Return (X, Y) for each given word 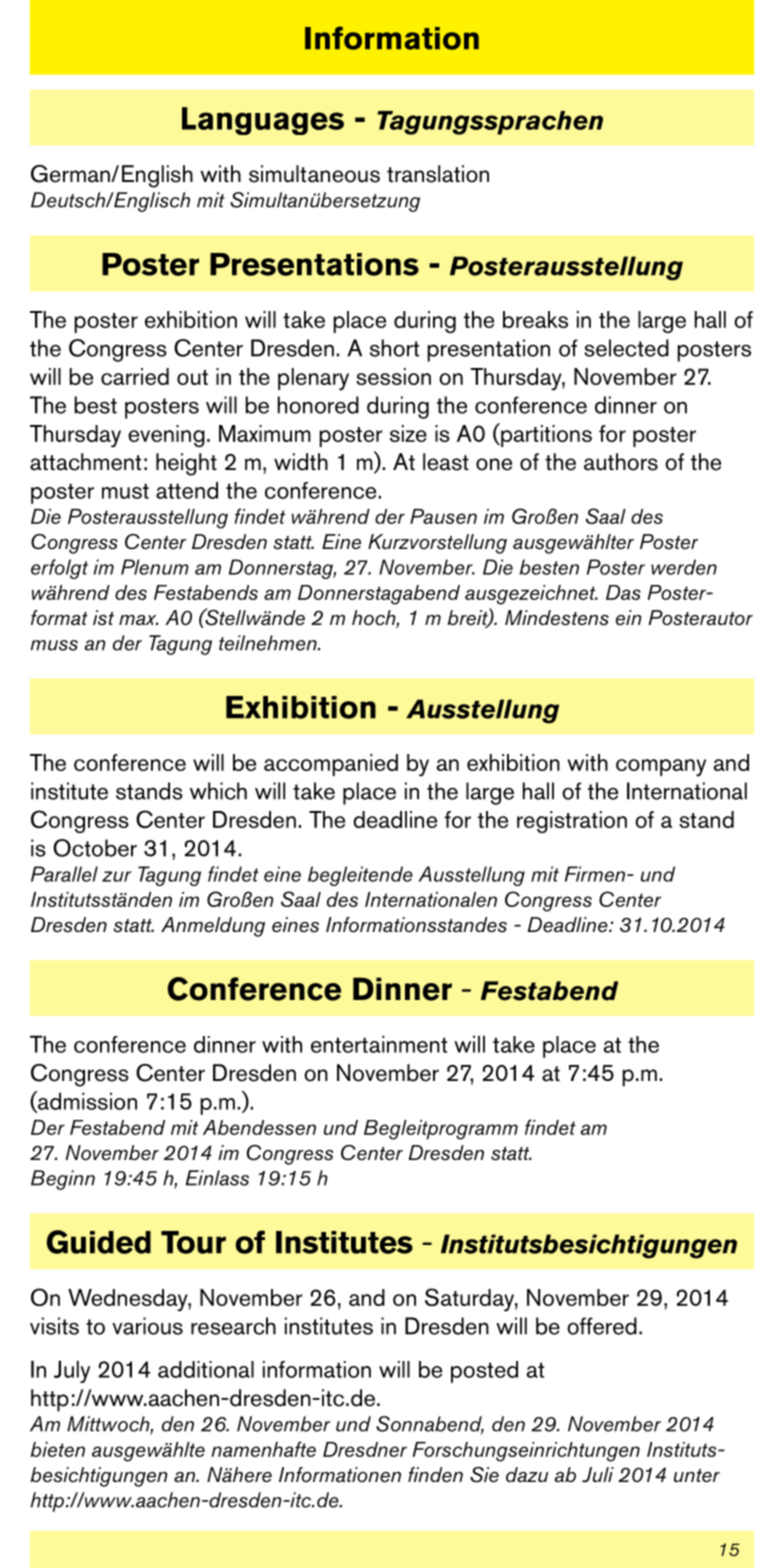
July (72, 1371)
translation (438, 174)
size (408, 433)
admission (86, 1101)
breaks (535, 319)
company (661, 768)
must (125, 491)
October (95, 848)
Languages (263, 121)
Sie (484, 1475)
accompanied (331, 765)
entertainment (379, 1044)
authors (621, 462)
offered (602, 1326)
